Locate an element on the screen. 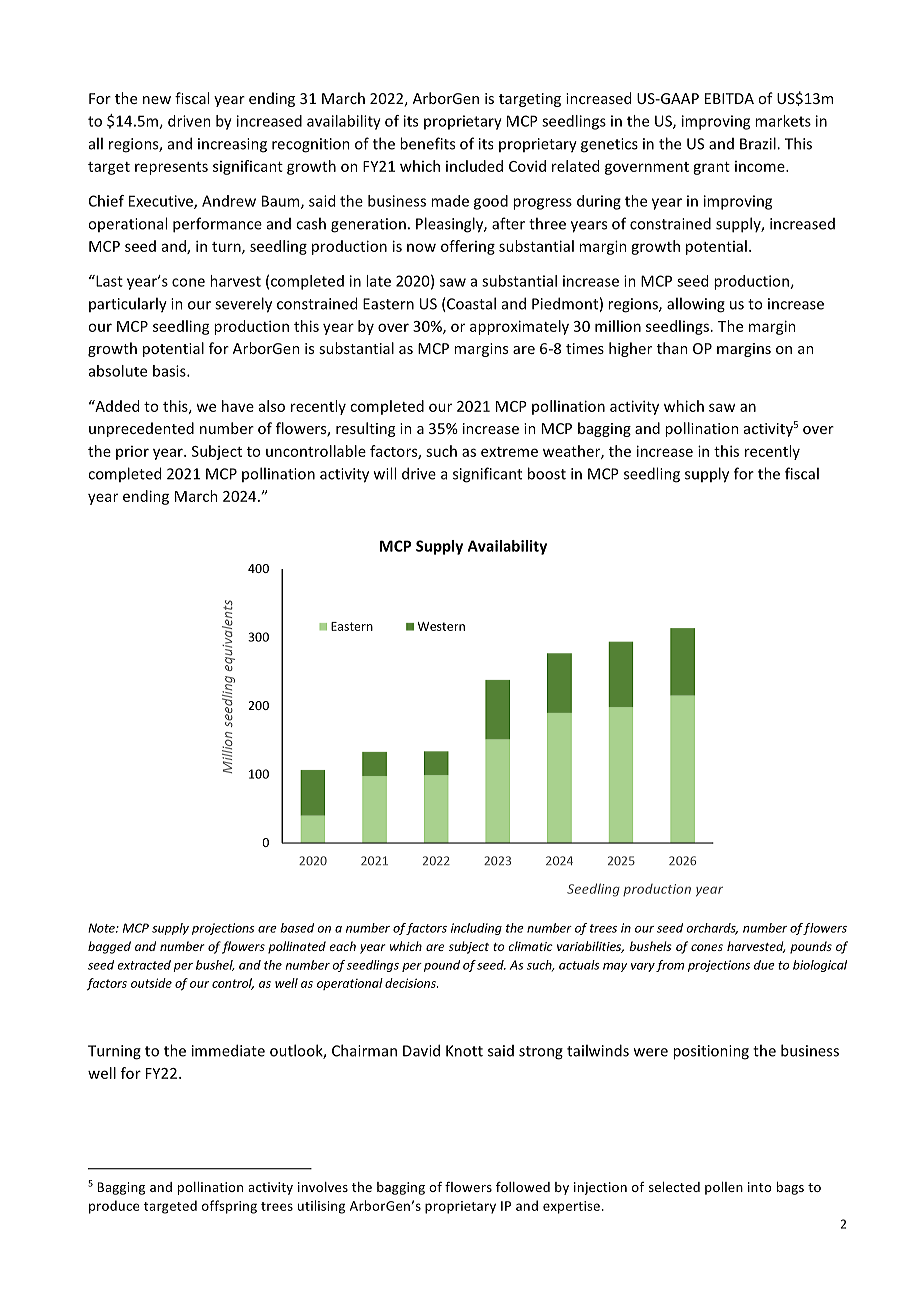 Image resolution: width=924 pixels, height=1308 pixels. Note is located at coordinates (102, 928).
